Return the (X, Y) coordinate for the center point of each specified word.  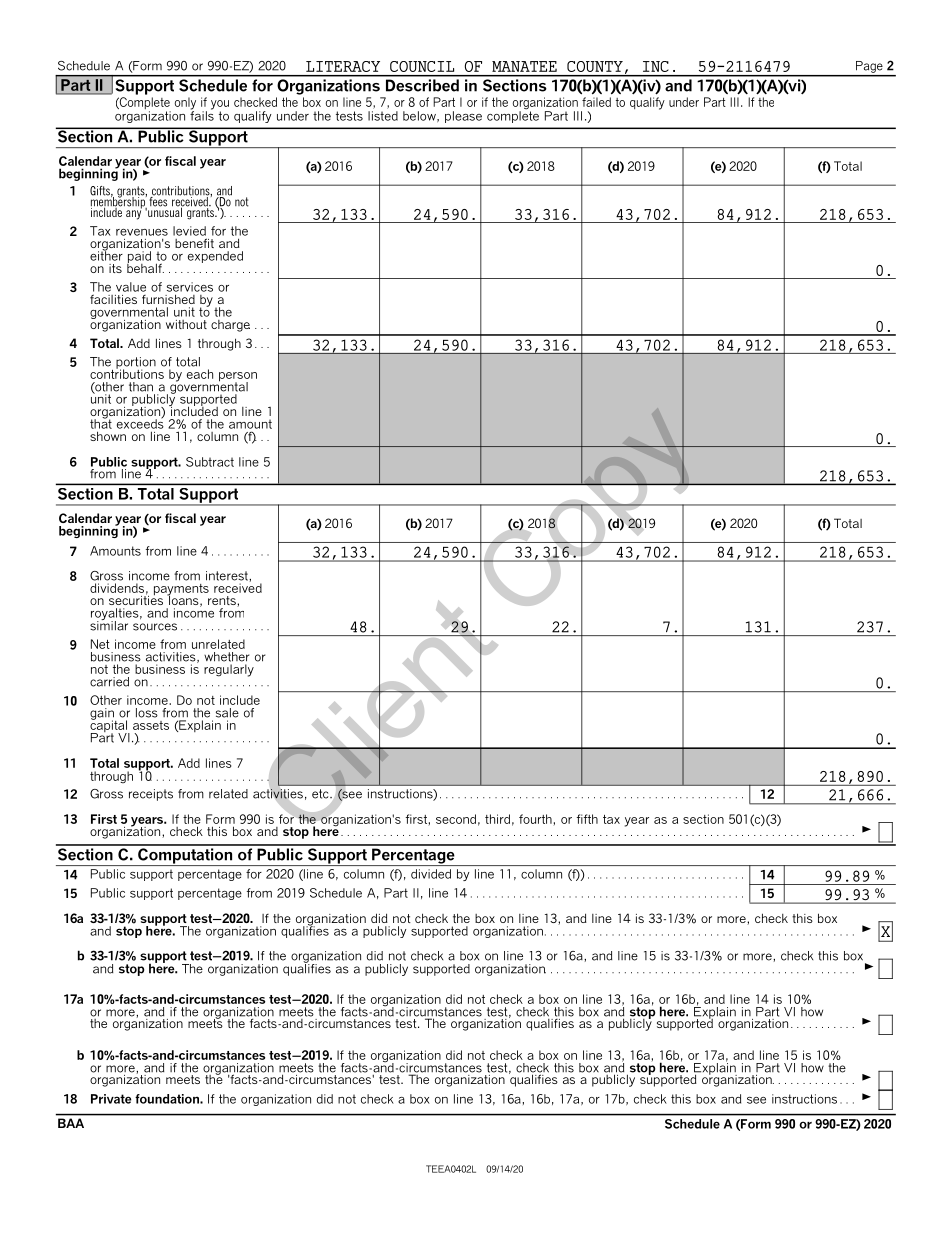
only (185, 104)
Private (111, 1099)
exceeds (140, 423)
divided (431, 874)
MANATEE (524, 66)
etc (321, 794)
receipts (151, 795)
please (463, 117)
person (238, 378)
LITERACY (343, 66)
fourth (535, 819)
